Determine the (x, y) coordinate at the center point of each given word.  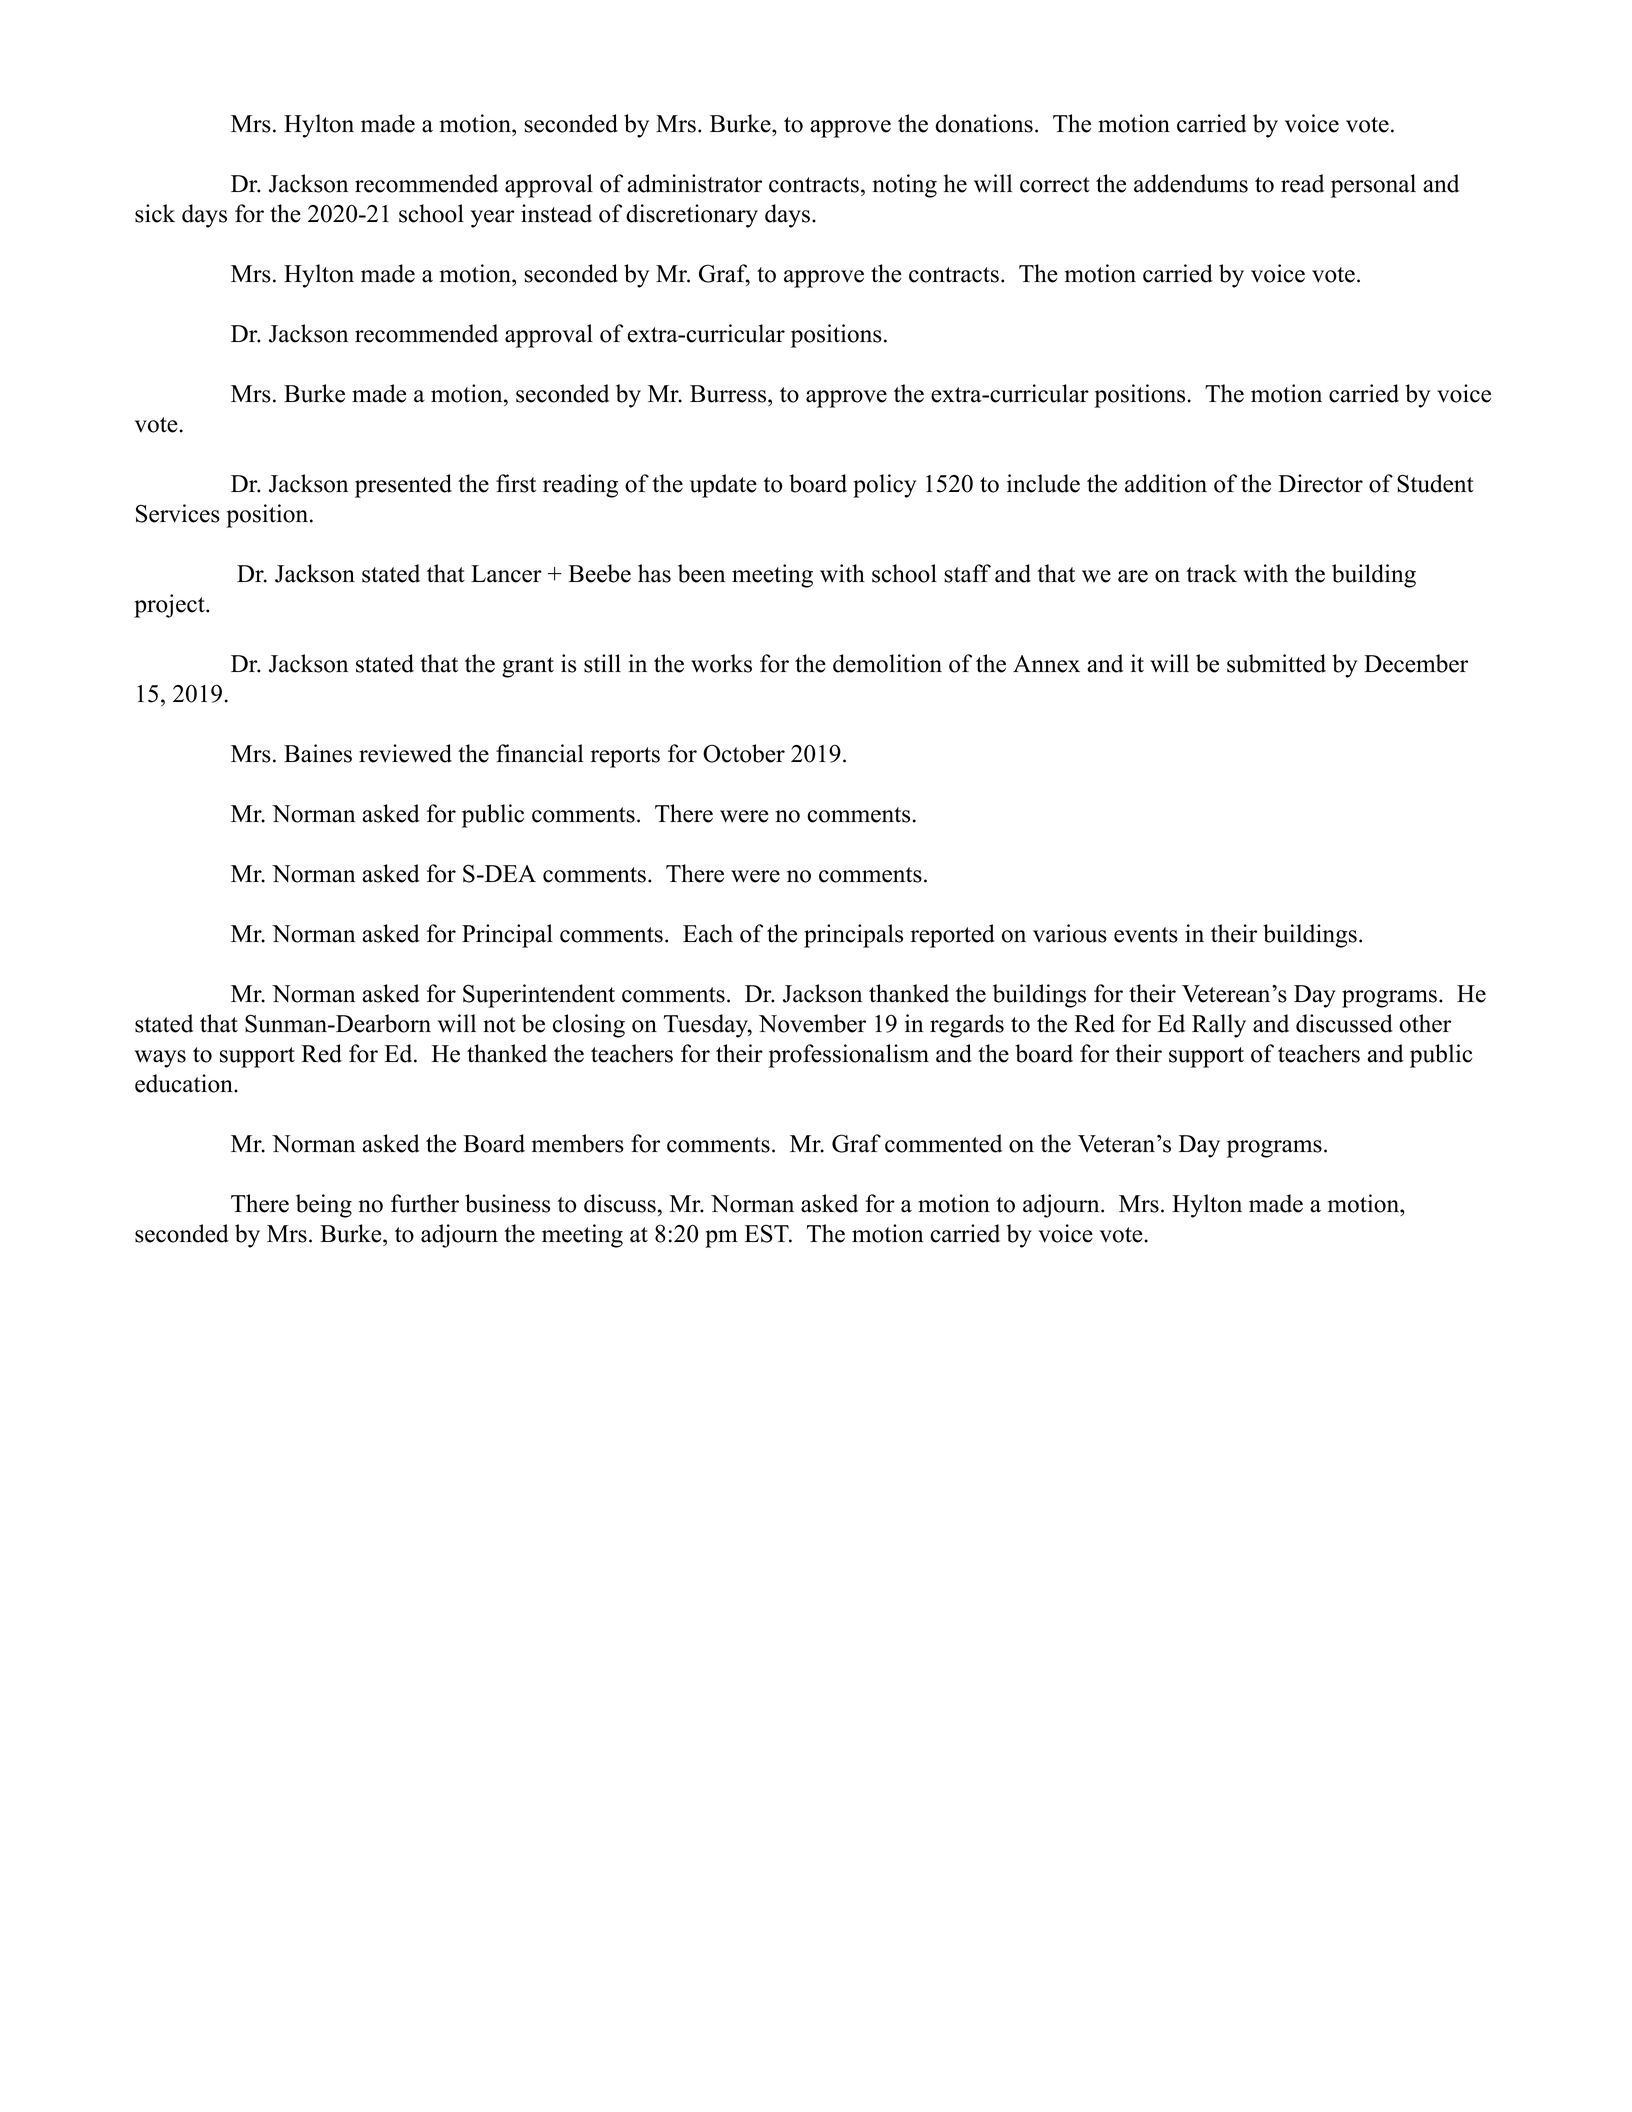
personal (1373, 186)
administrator (694, 183)
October (744, 753)
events (1146, 935)
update (723, 486)
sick (155, 213)
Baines (318, 753)
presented (403, 486)
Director (1320, 483)
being (324, 1206)
